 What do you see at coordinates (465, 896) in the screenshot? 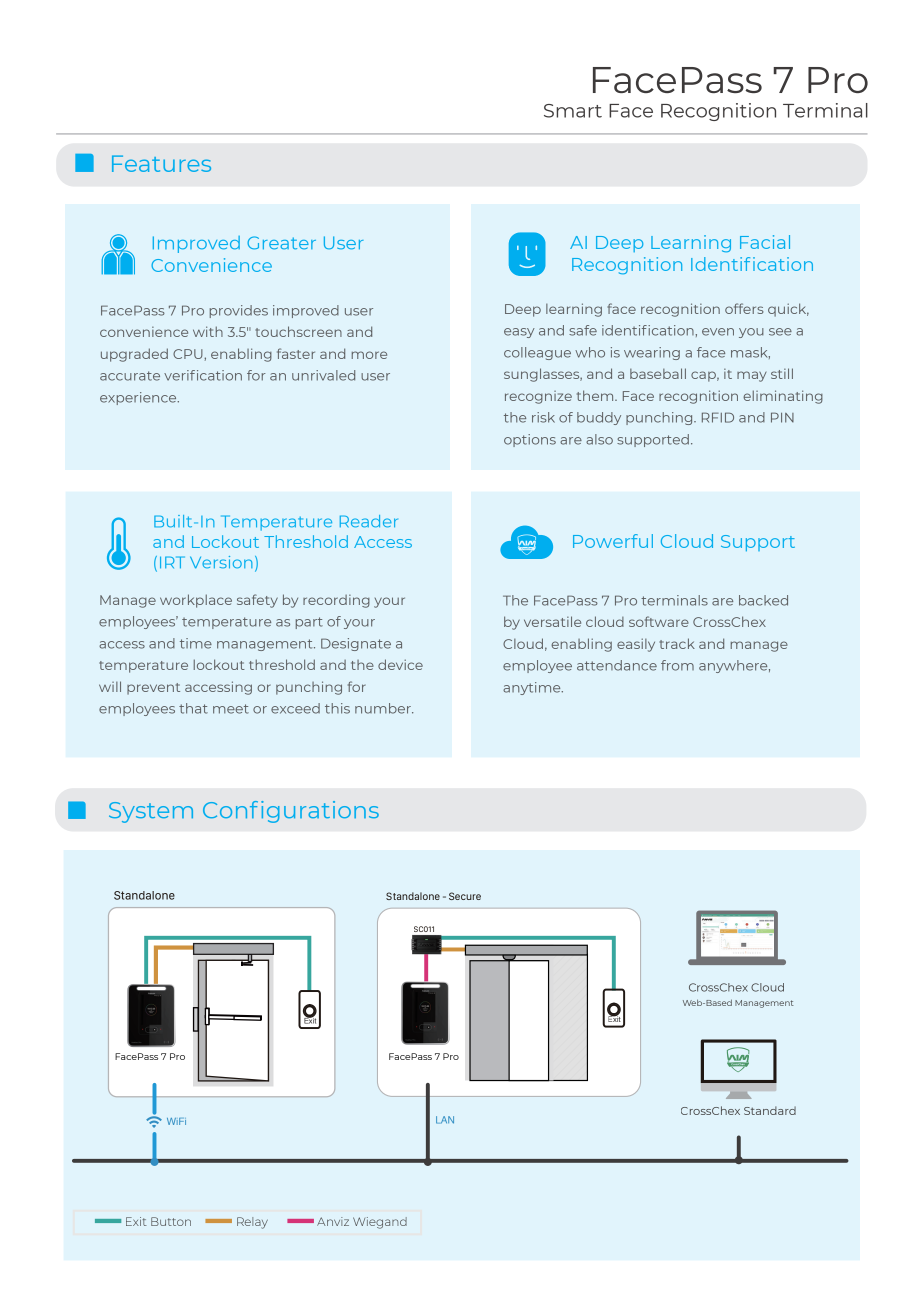
I see `Secure` at bounding box center [465, 896].
